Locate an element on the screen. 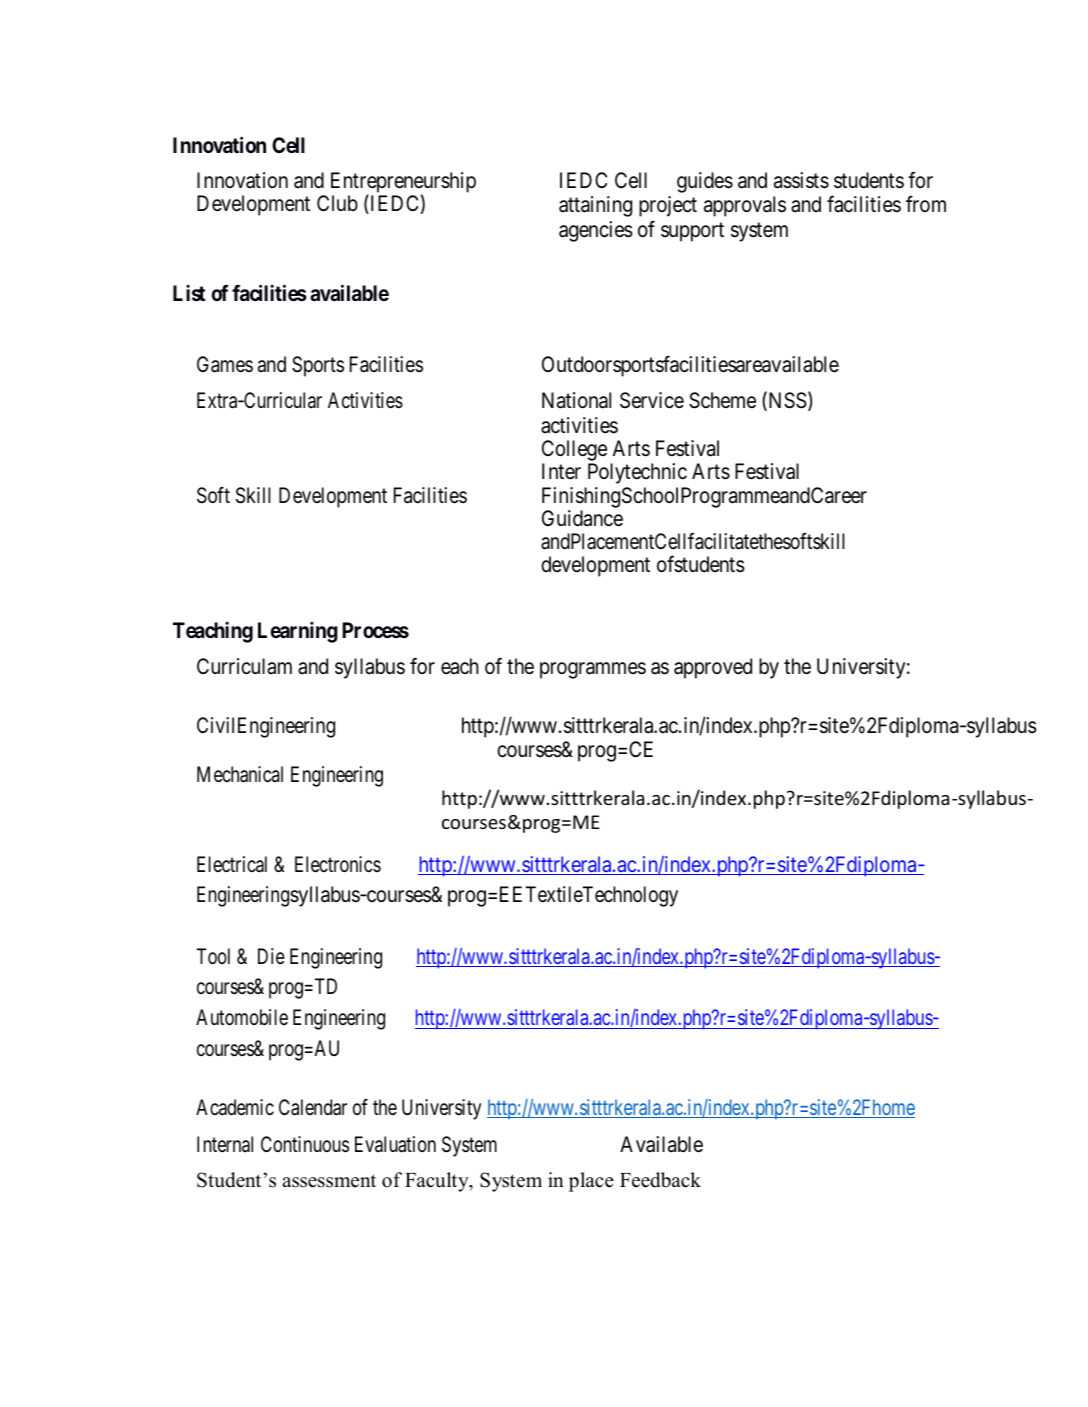 This screenshot has width=1088, height=1407. Feedback is located at coordinates (660, 1180).
